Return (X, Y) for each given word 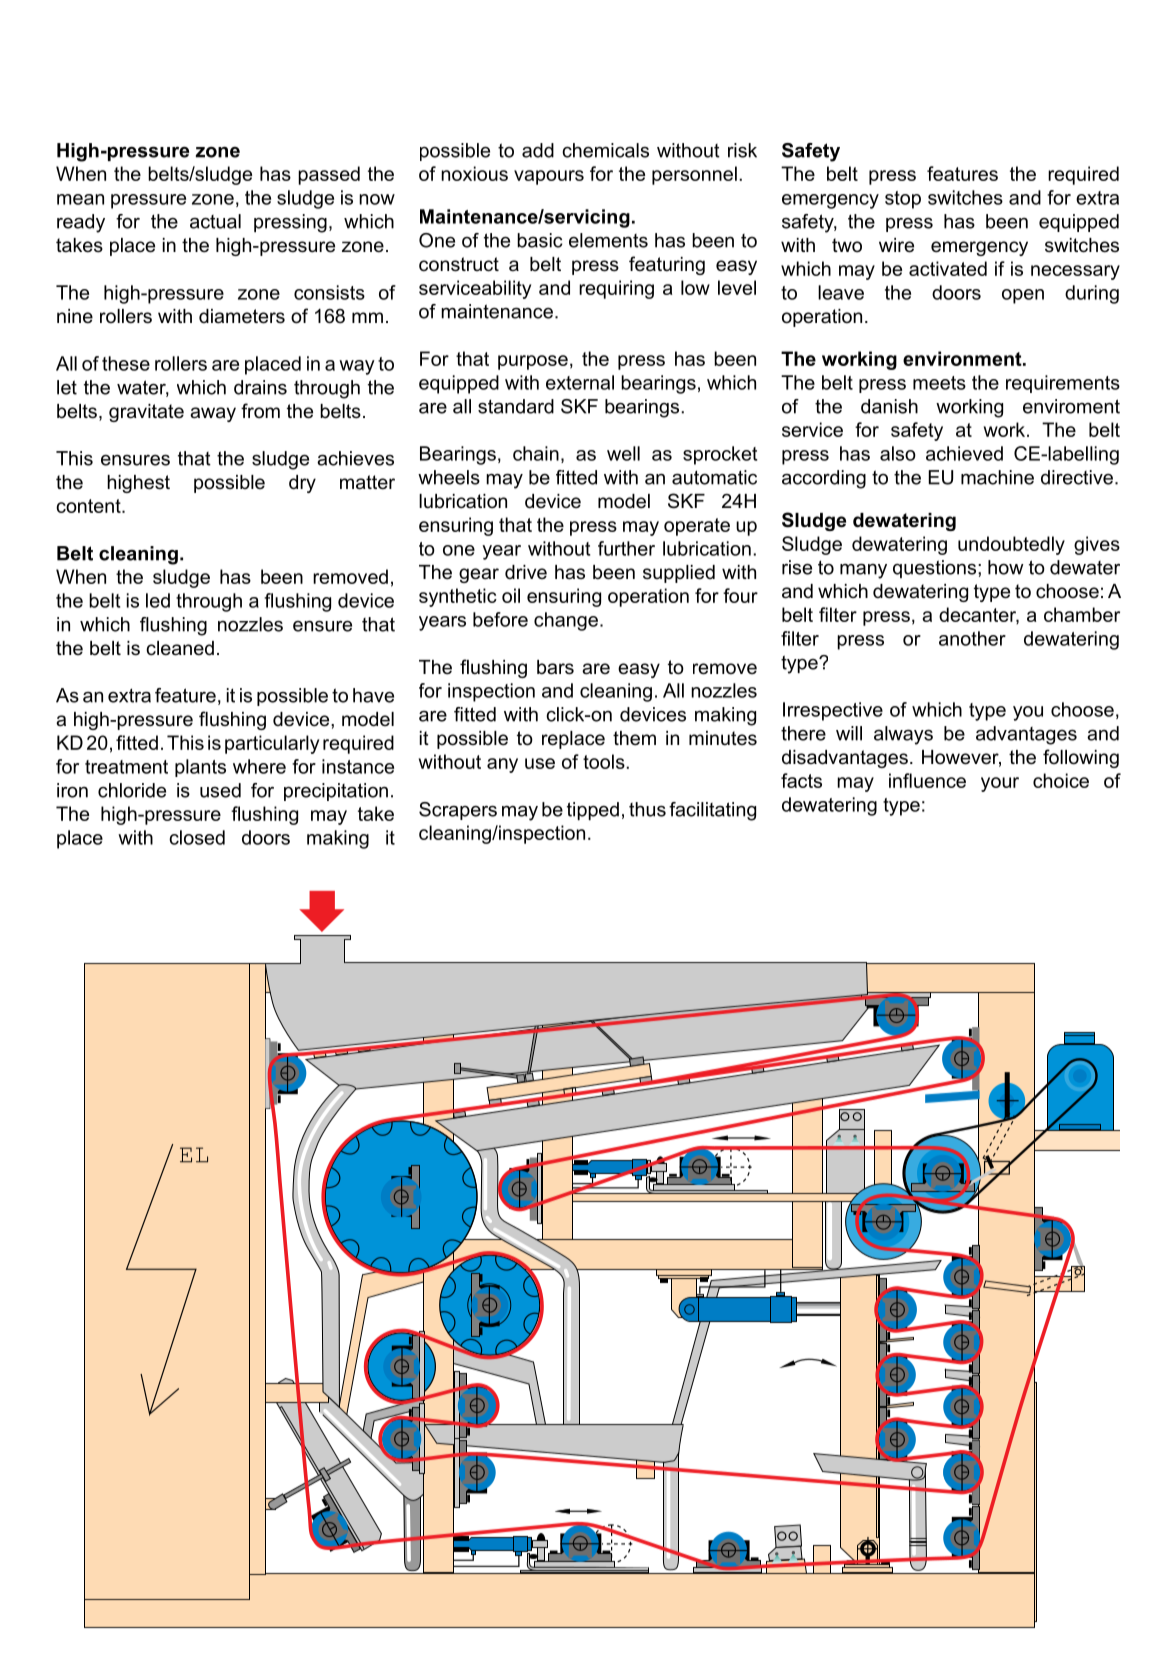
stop (903, 200)
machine (997, 477)
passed (329, 175)
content (89, 506)
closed (197, 837)
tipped (593, 811)
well (623, 453)
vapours (549, 177)
